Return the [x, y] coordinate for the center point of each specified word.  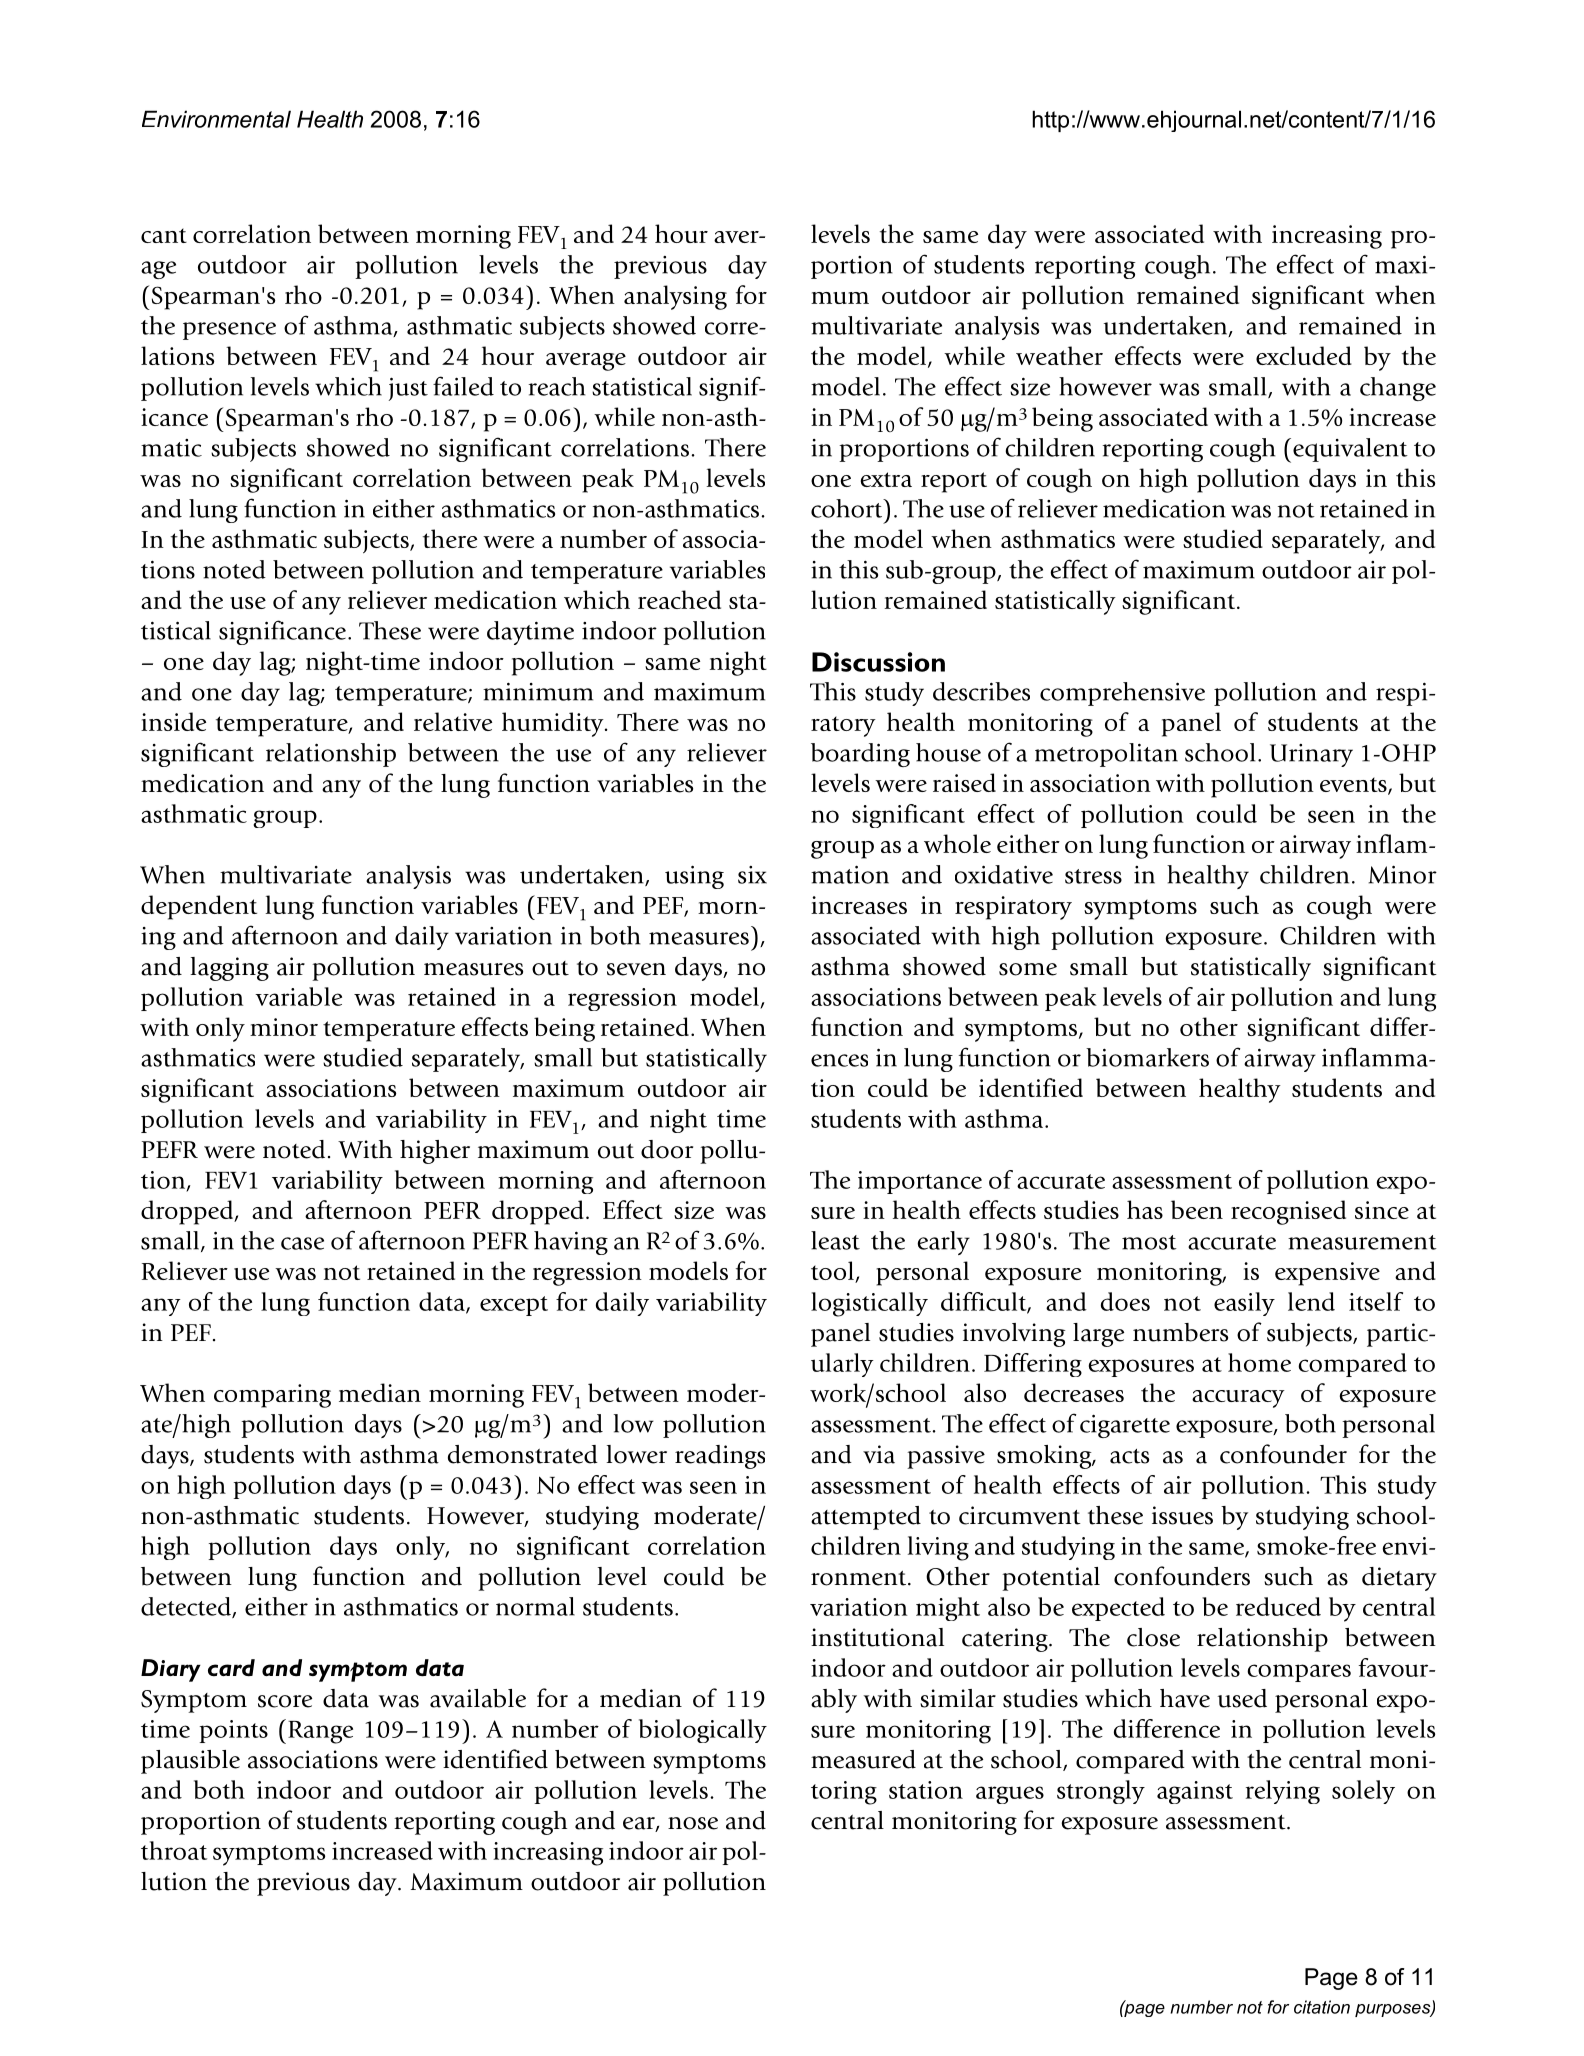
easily [1244, 1304]
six [752, 875]
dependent [199, 907]
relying [1283, 1792]
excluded [1304, 355]
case [302, 1243]
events [1354, 786]
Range [320, 1732]
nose [693, 1823]
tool [833, 1272]
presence [229, 331]
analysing [675, 297]
